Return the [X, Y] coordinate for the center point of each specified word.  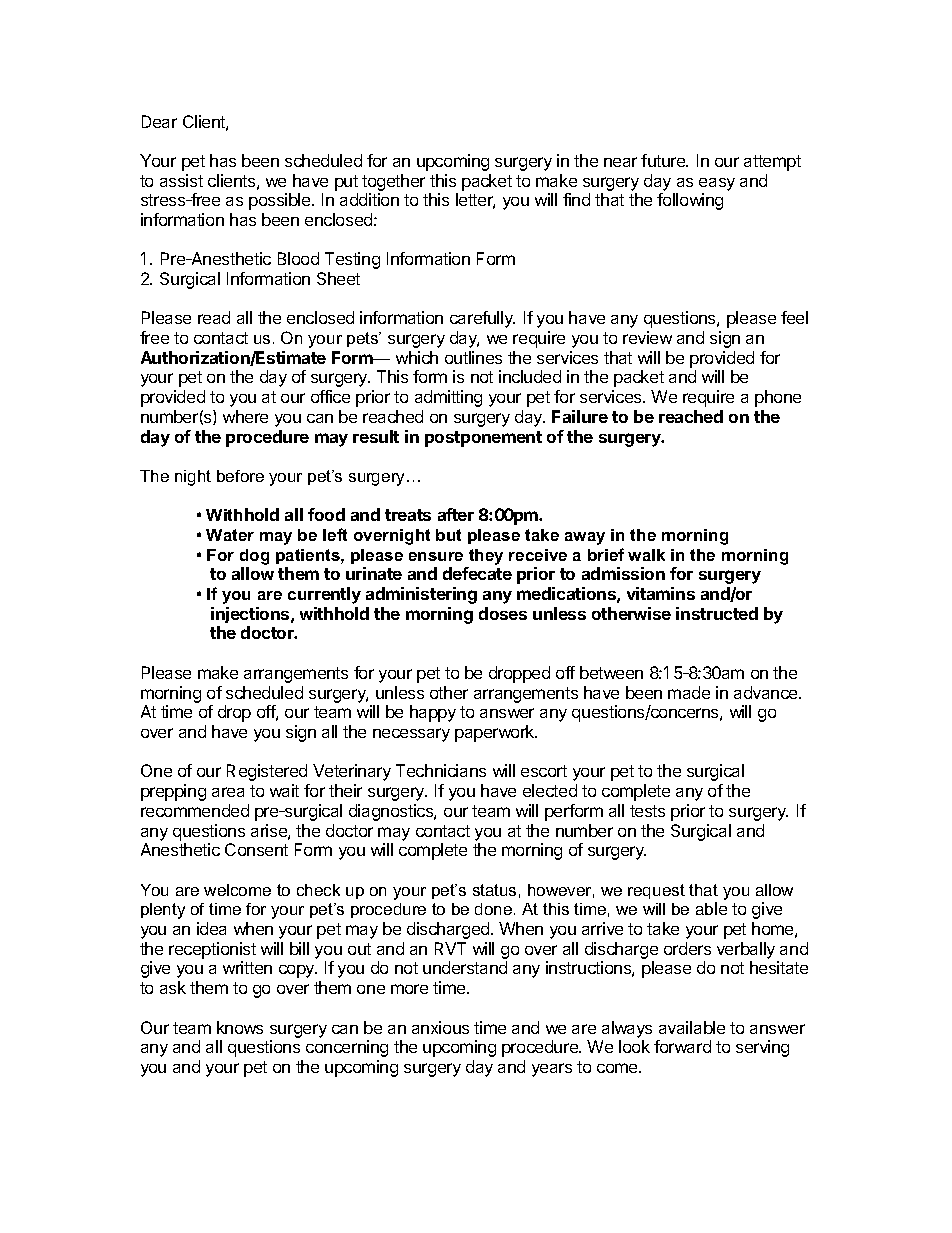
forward [682, 1046]
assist [181, 180]
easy [717, 184]
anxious [440, 1027]
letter [475, 201]
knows [240, 1027]
